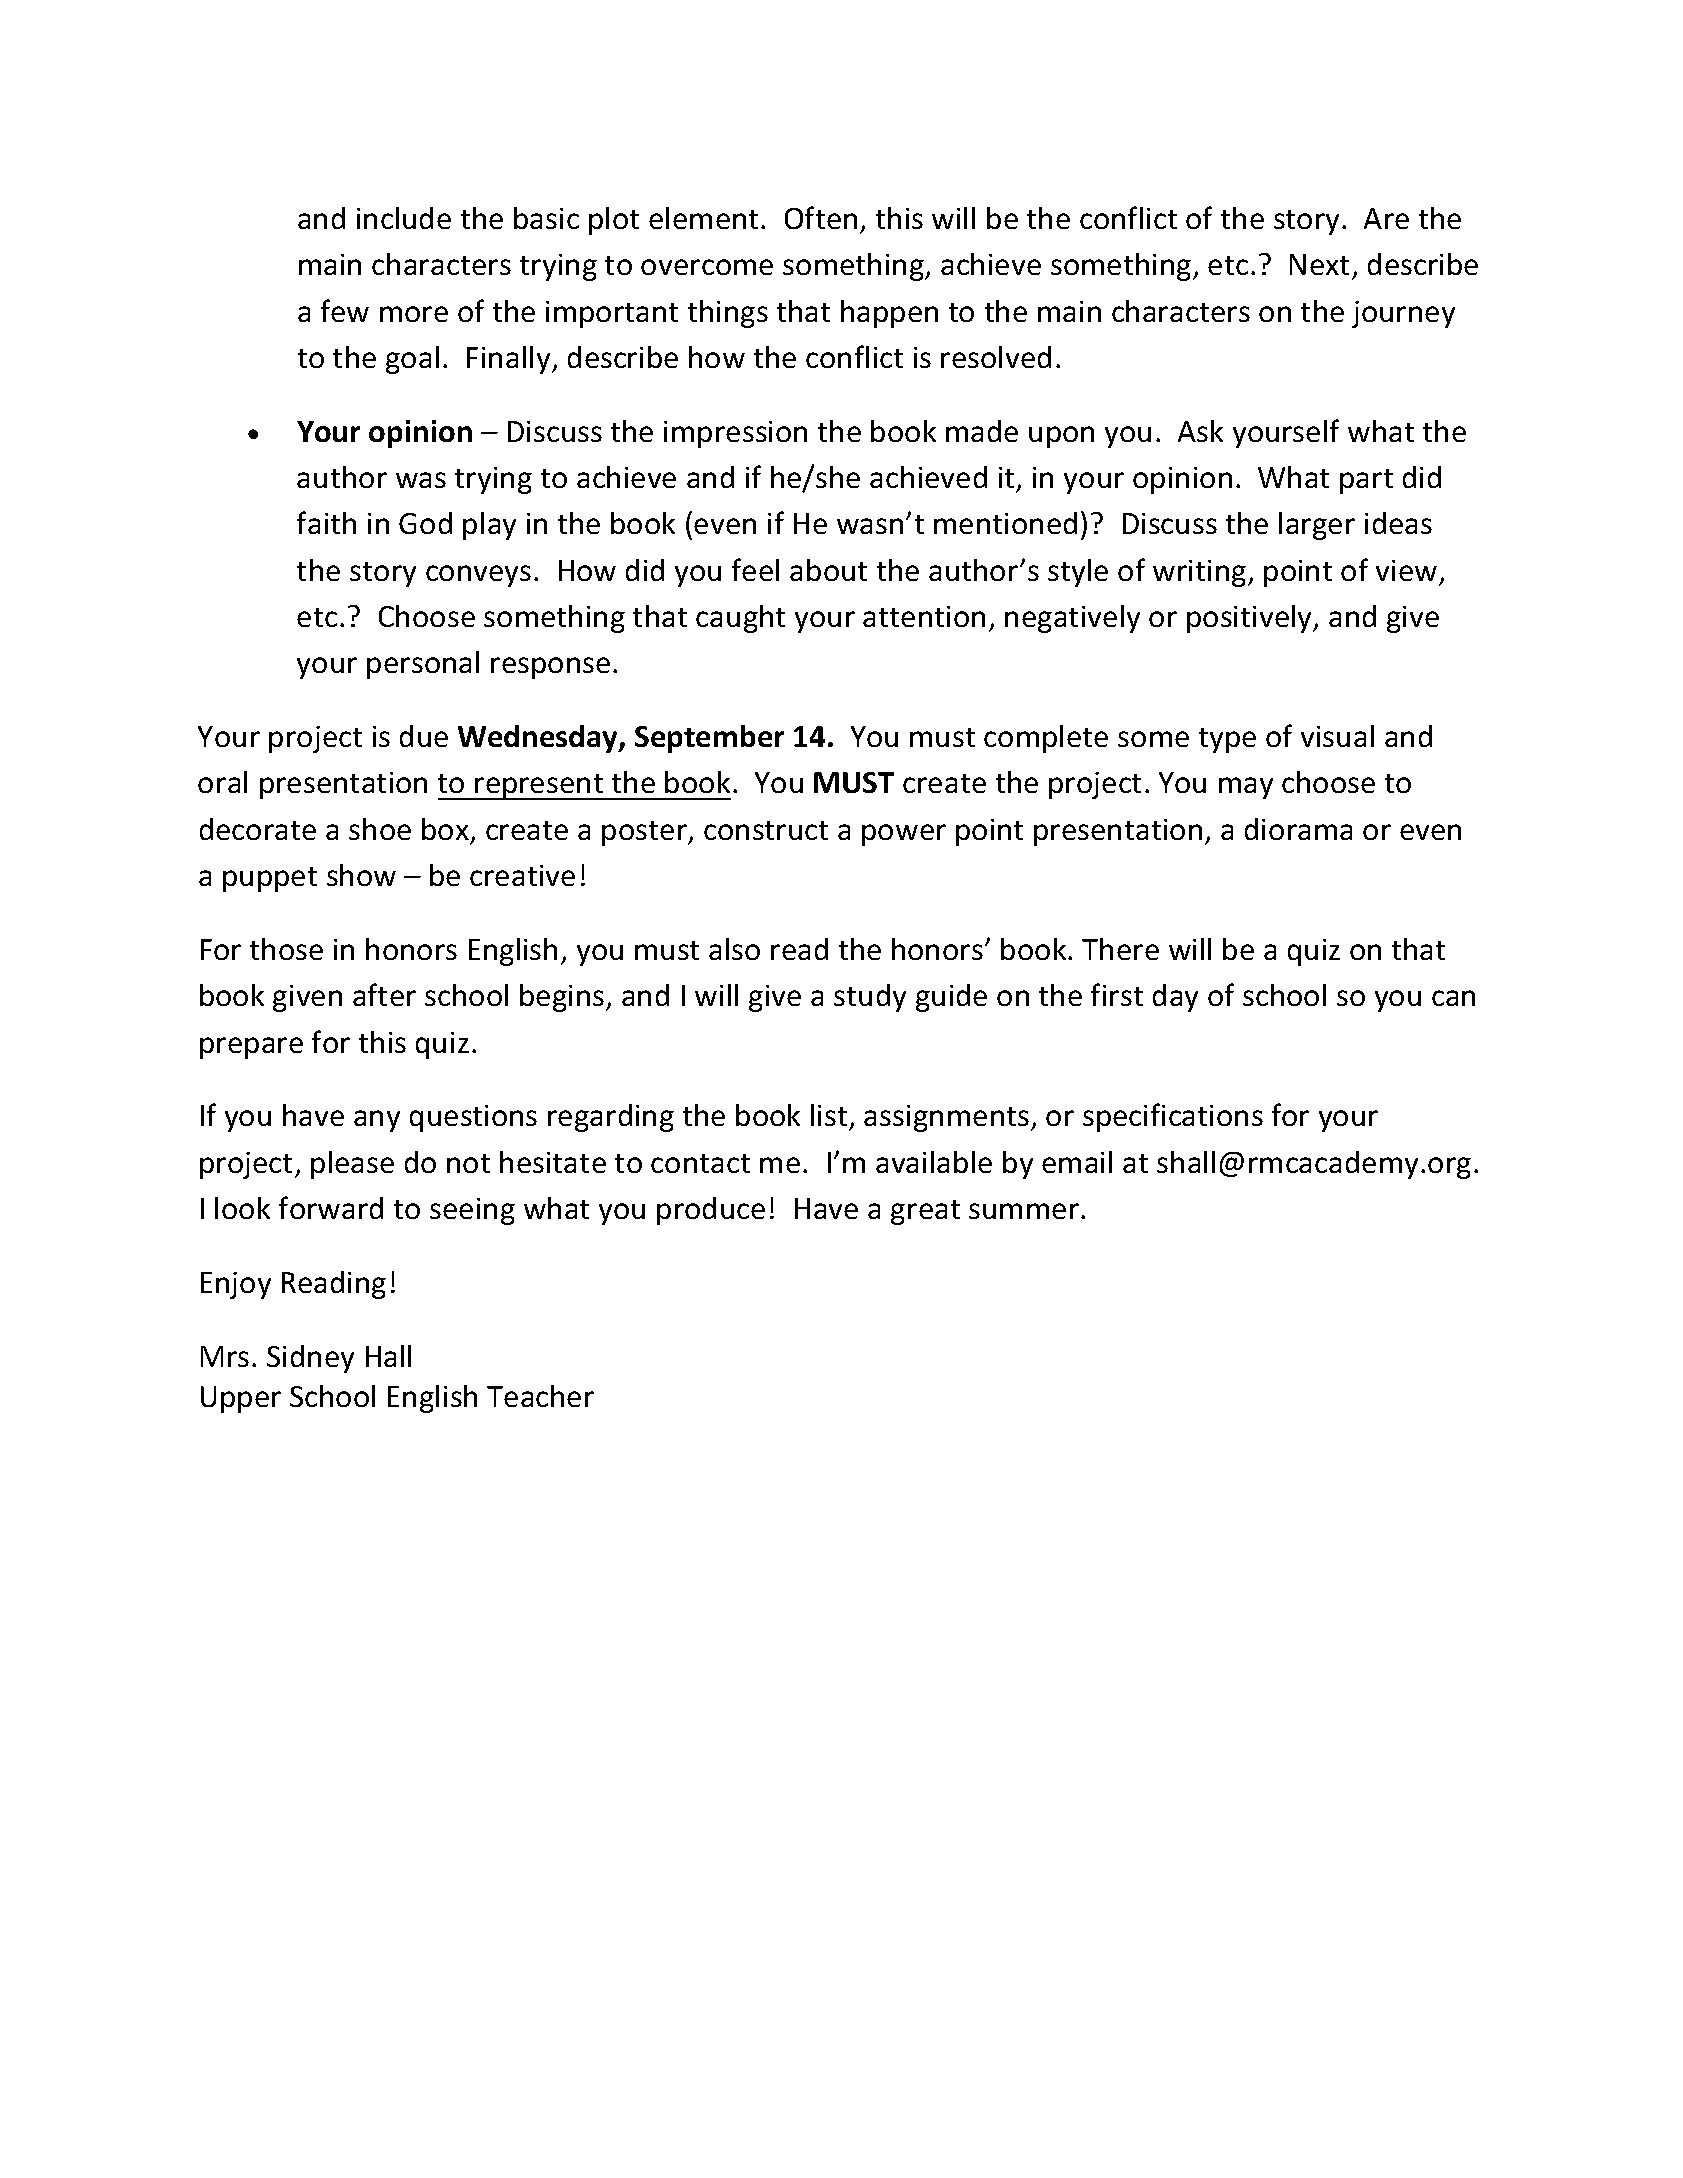  What do you see at coordinates (1319, 264) in the document?
I see `Next` at bounding box center [1319, 264].
